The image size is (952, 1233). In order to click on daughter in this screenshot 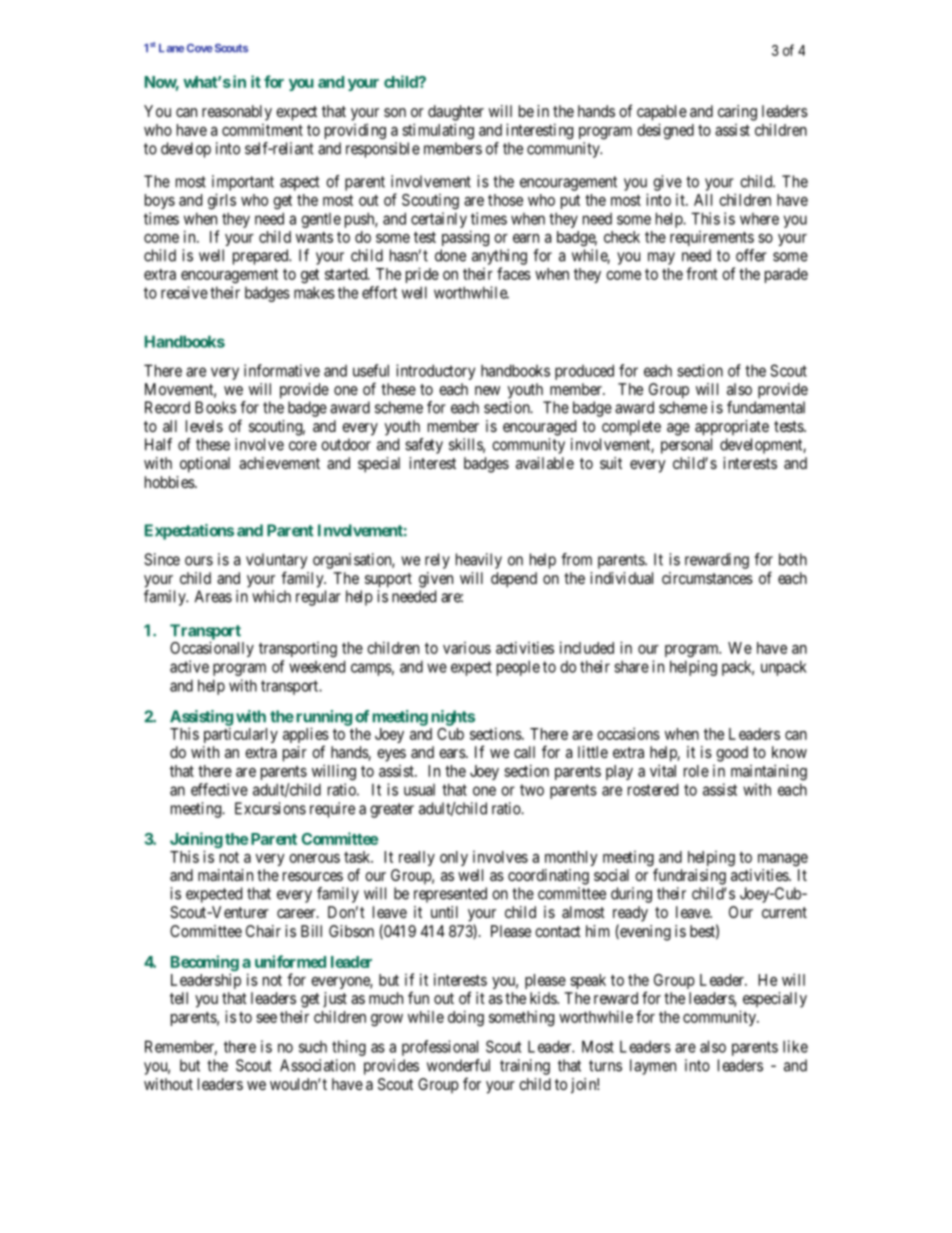, I will do `click(456, 113)`.
